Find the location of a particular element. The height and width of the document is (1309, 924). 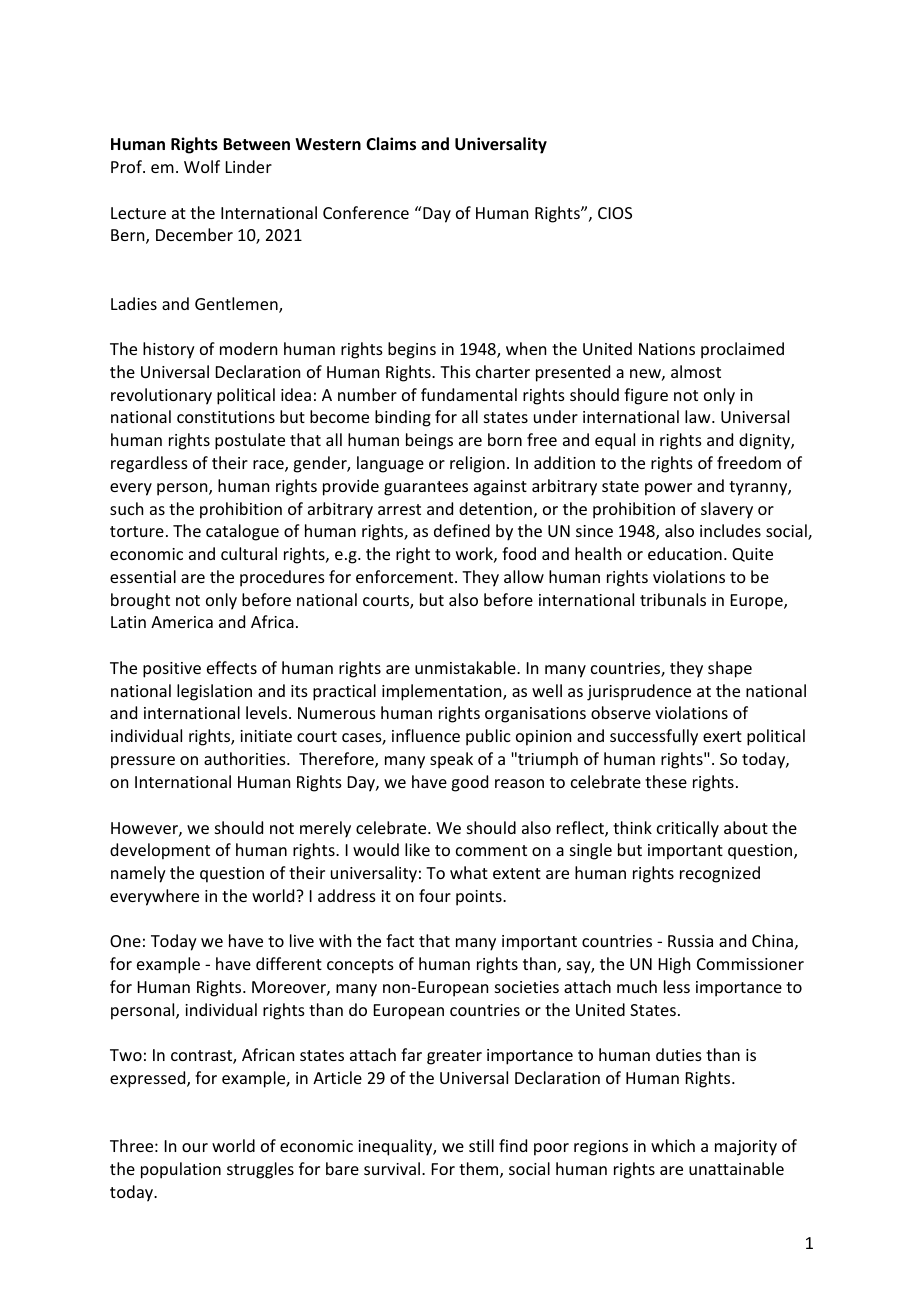

power is located at coordinates (668, 489).
